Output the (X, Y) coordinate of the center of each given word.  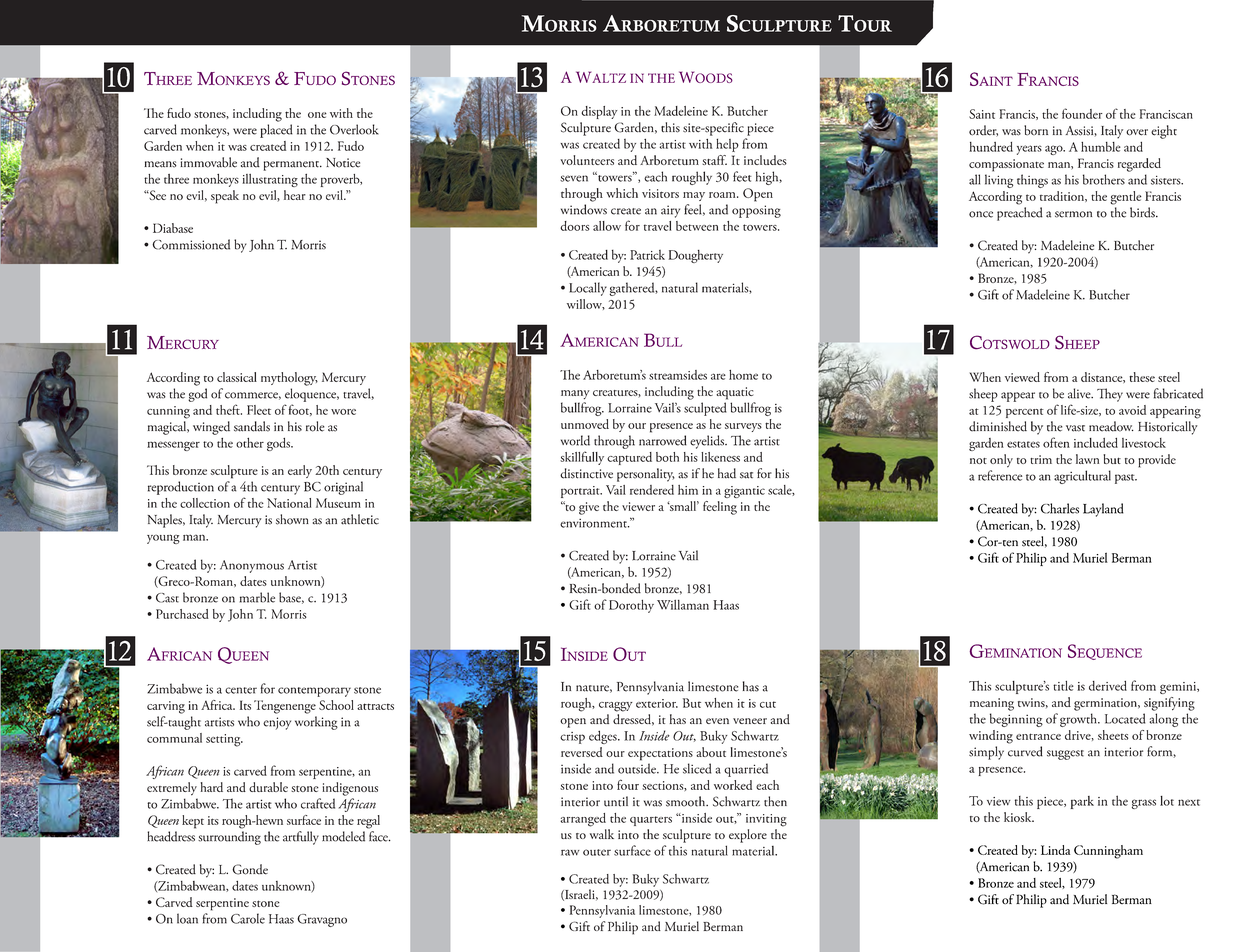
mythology (289, 379)
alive (1080, 393)
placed (276, 131)
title (1063, 686)
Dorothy (631, 606)
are (718, 376)
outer (597, 852)
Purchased (182, 614)
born (1036, 130)
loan (187, 918)
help (727, 145)
